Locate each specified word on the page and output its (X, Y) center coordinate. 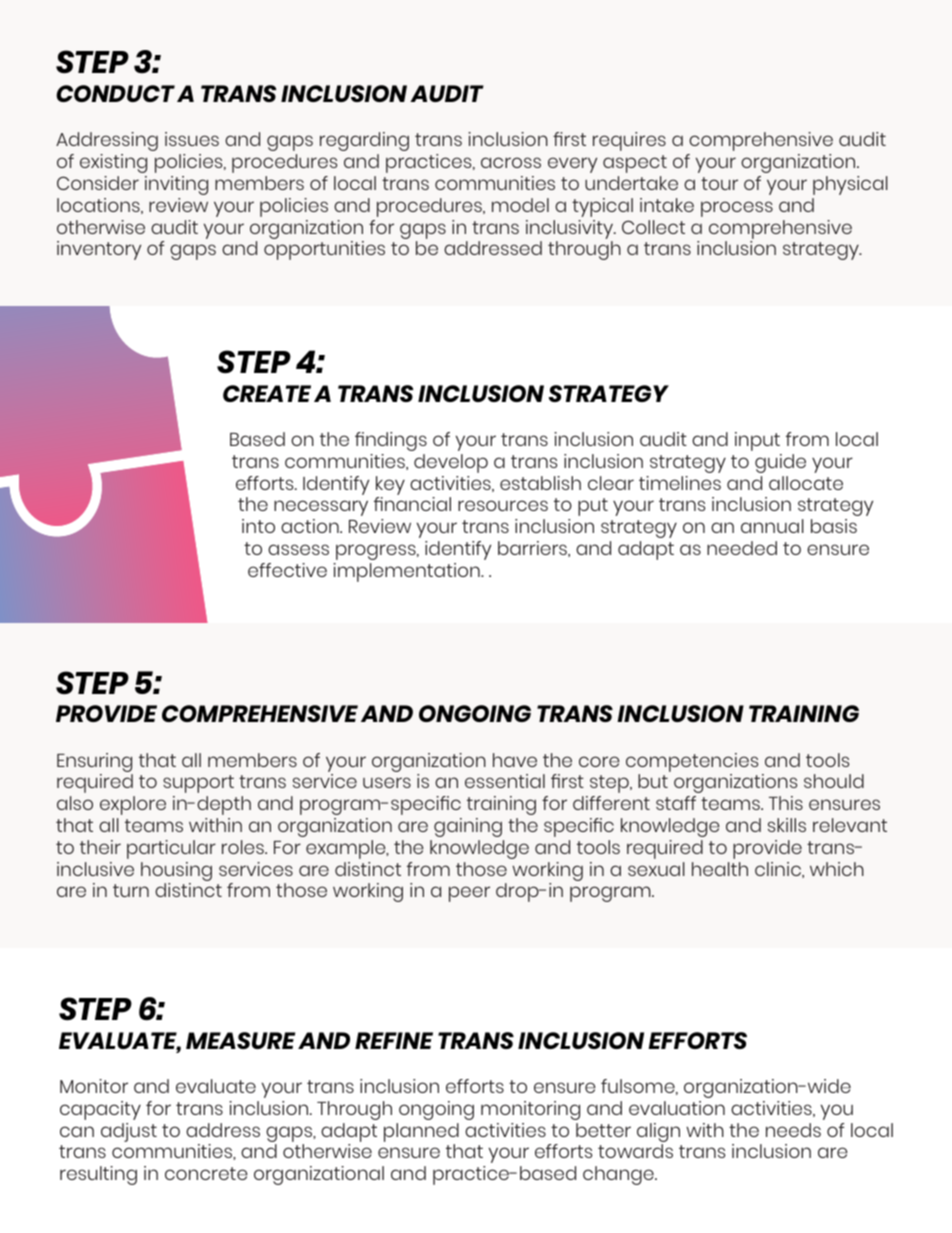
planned (421, 1132)
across (511, 162)
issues (192, 139)
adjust (129, 1132)
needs (793, 1130)
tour (719, 183)
